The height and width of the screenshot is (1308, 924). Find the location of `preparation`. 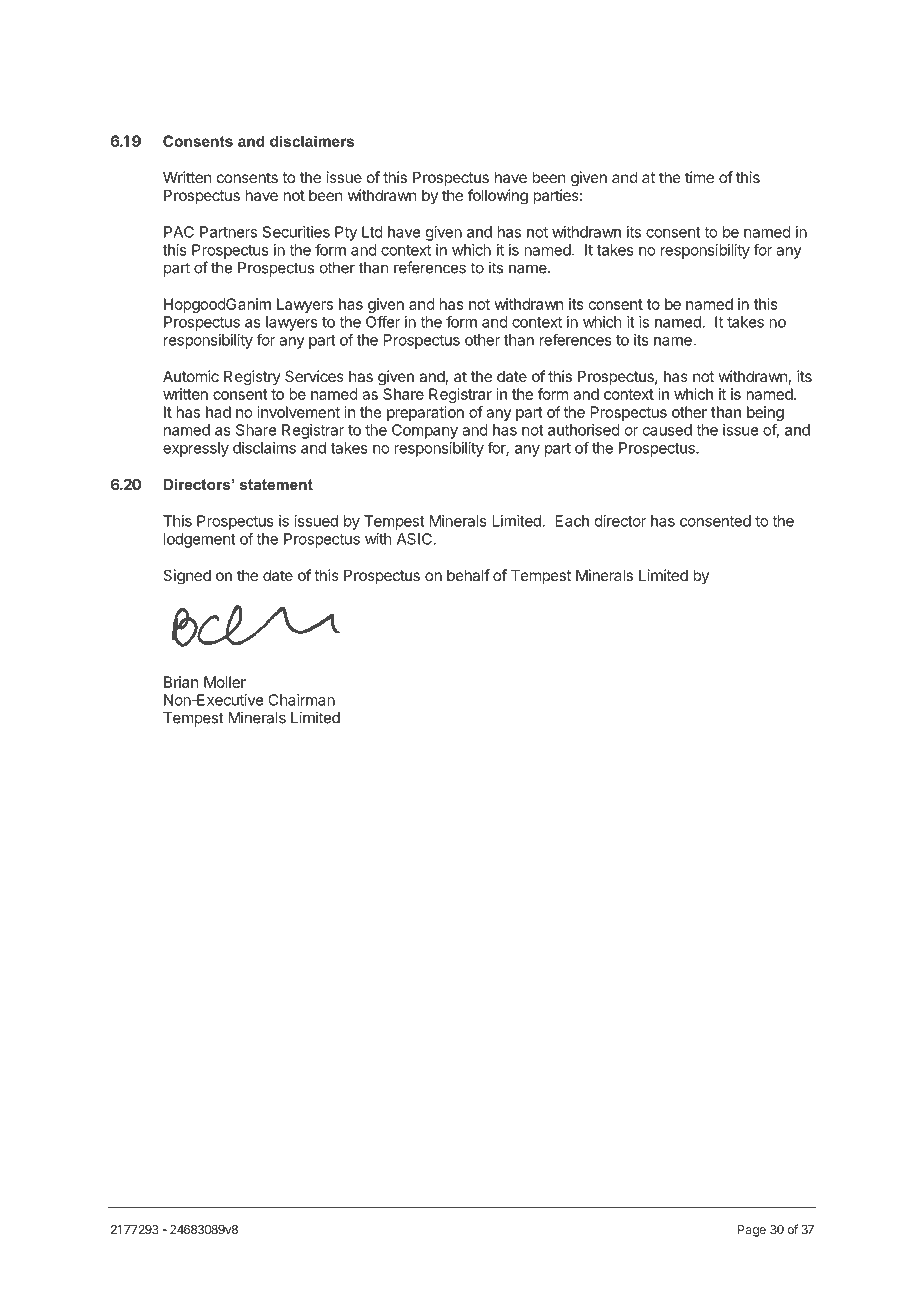

preparation is located at coordinates (425, 413).
